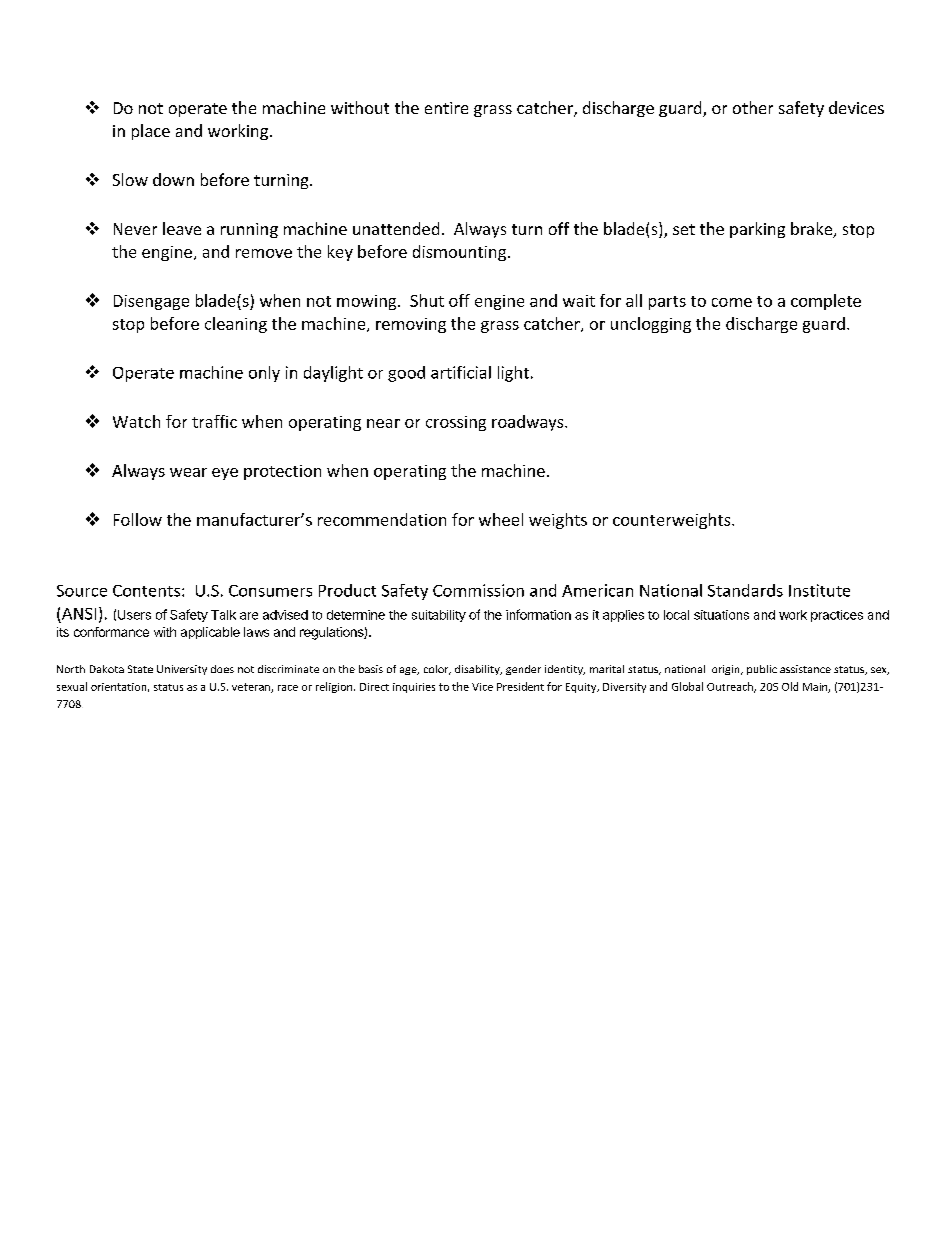 The width and height of the screenshot is (952, 1233). Describe the element at coordinates (140, 669) in the screenshot. I see `State` at that location.
